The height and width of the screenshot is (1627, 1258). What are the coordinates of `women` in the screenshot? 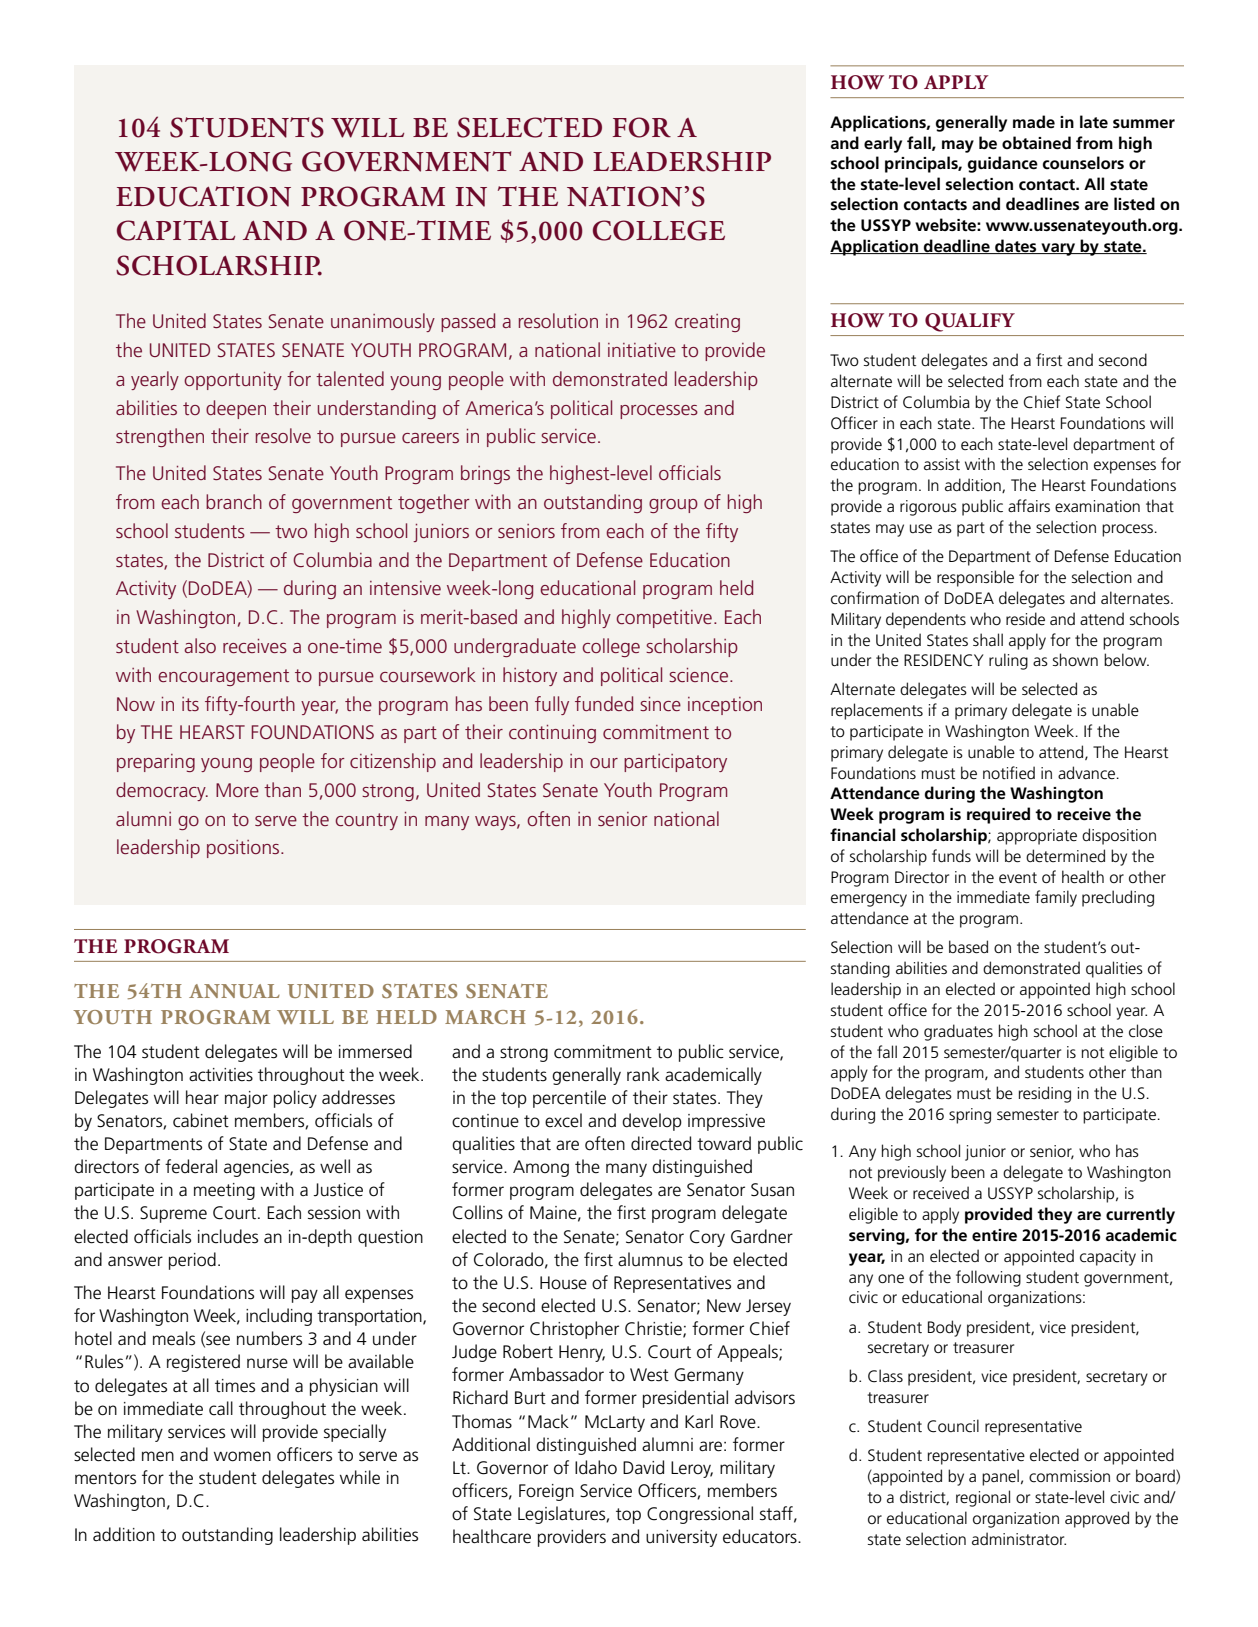 It's located at (242, 1456).
